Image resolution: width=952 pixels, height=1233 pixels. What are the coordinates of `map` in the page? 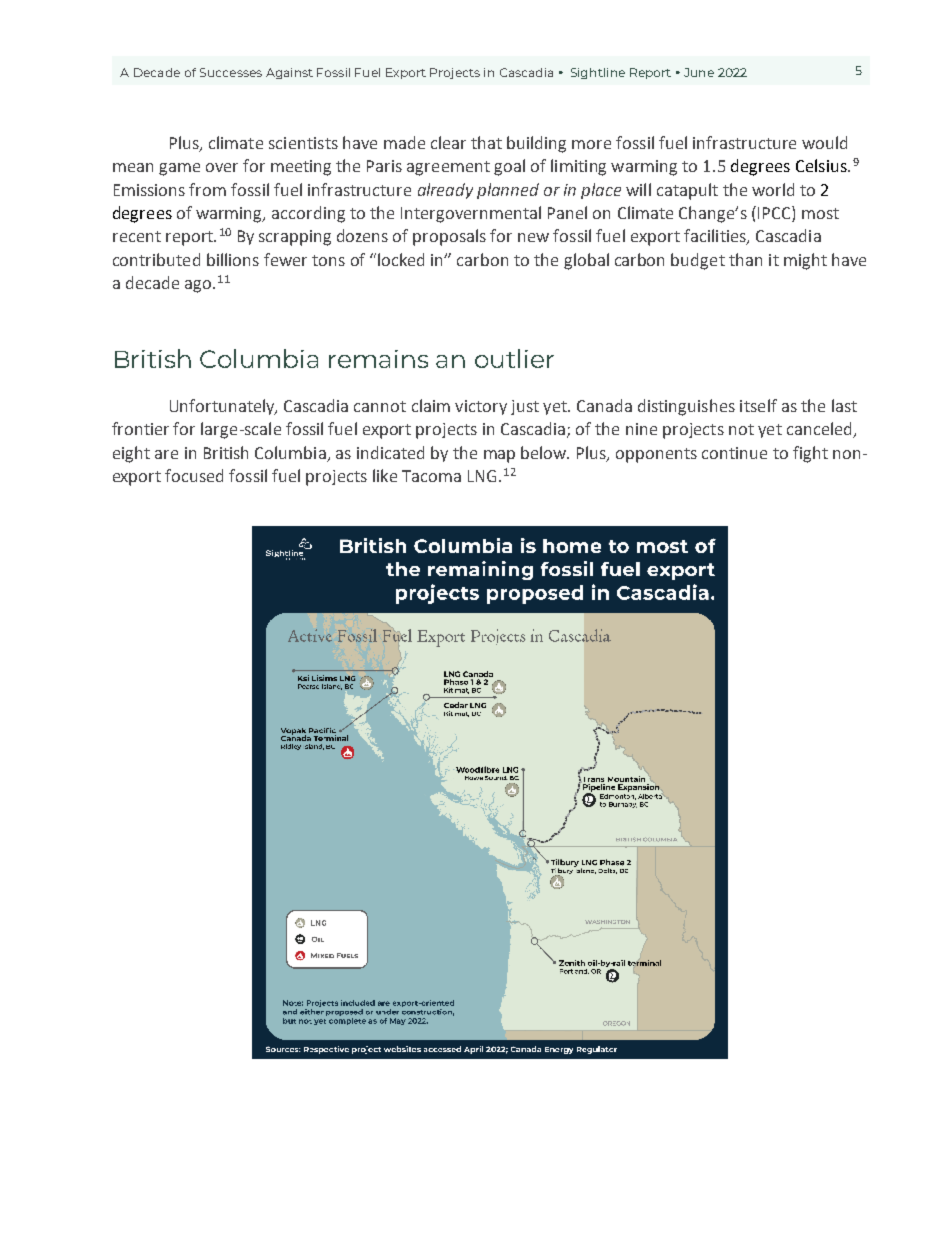 It's located at (499, 456).
